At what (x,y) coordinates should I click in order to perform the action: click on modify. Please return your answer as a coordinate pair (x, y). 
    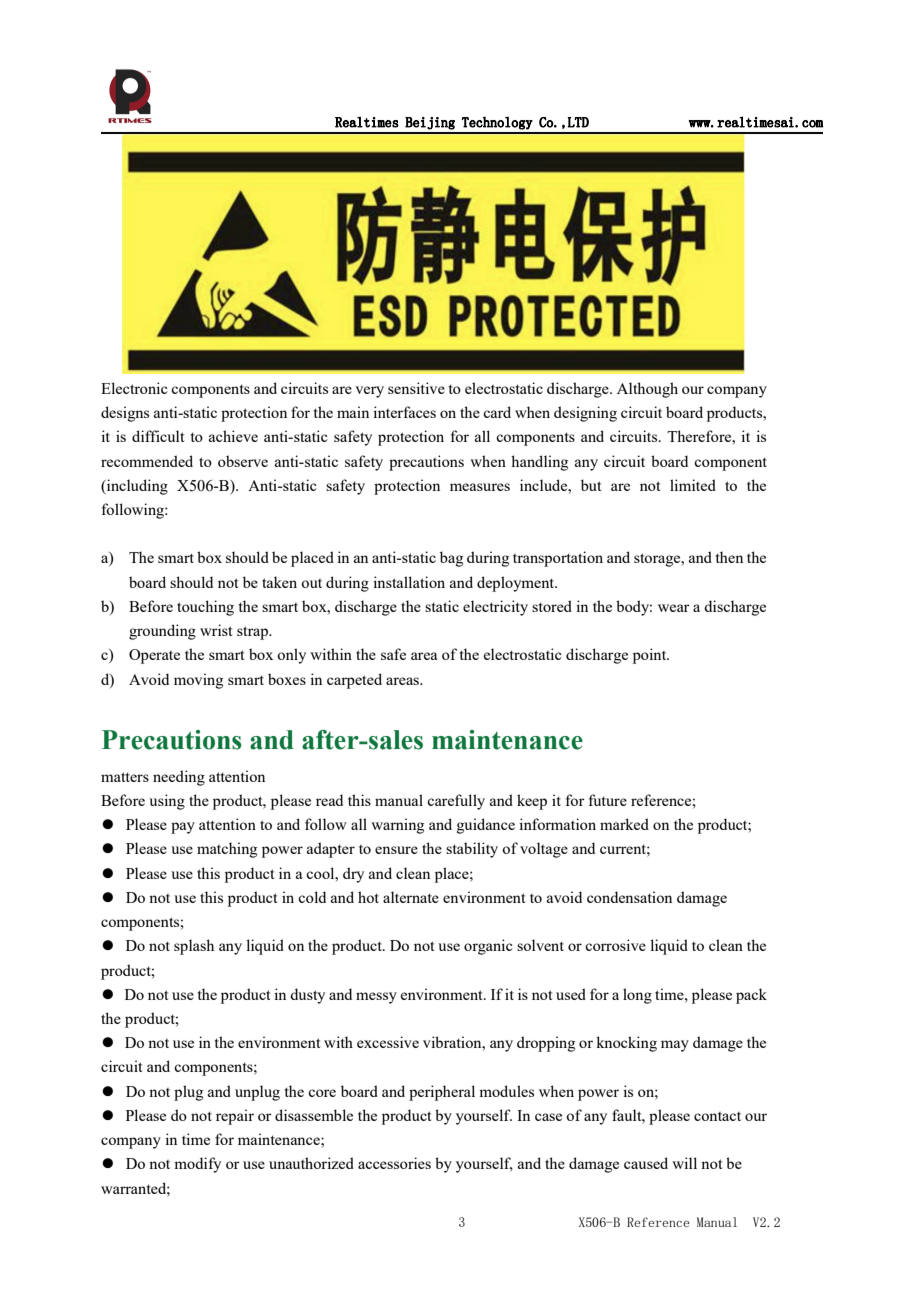
    Looking at the image, I should click on (197, 1165).
